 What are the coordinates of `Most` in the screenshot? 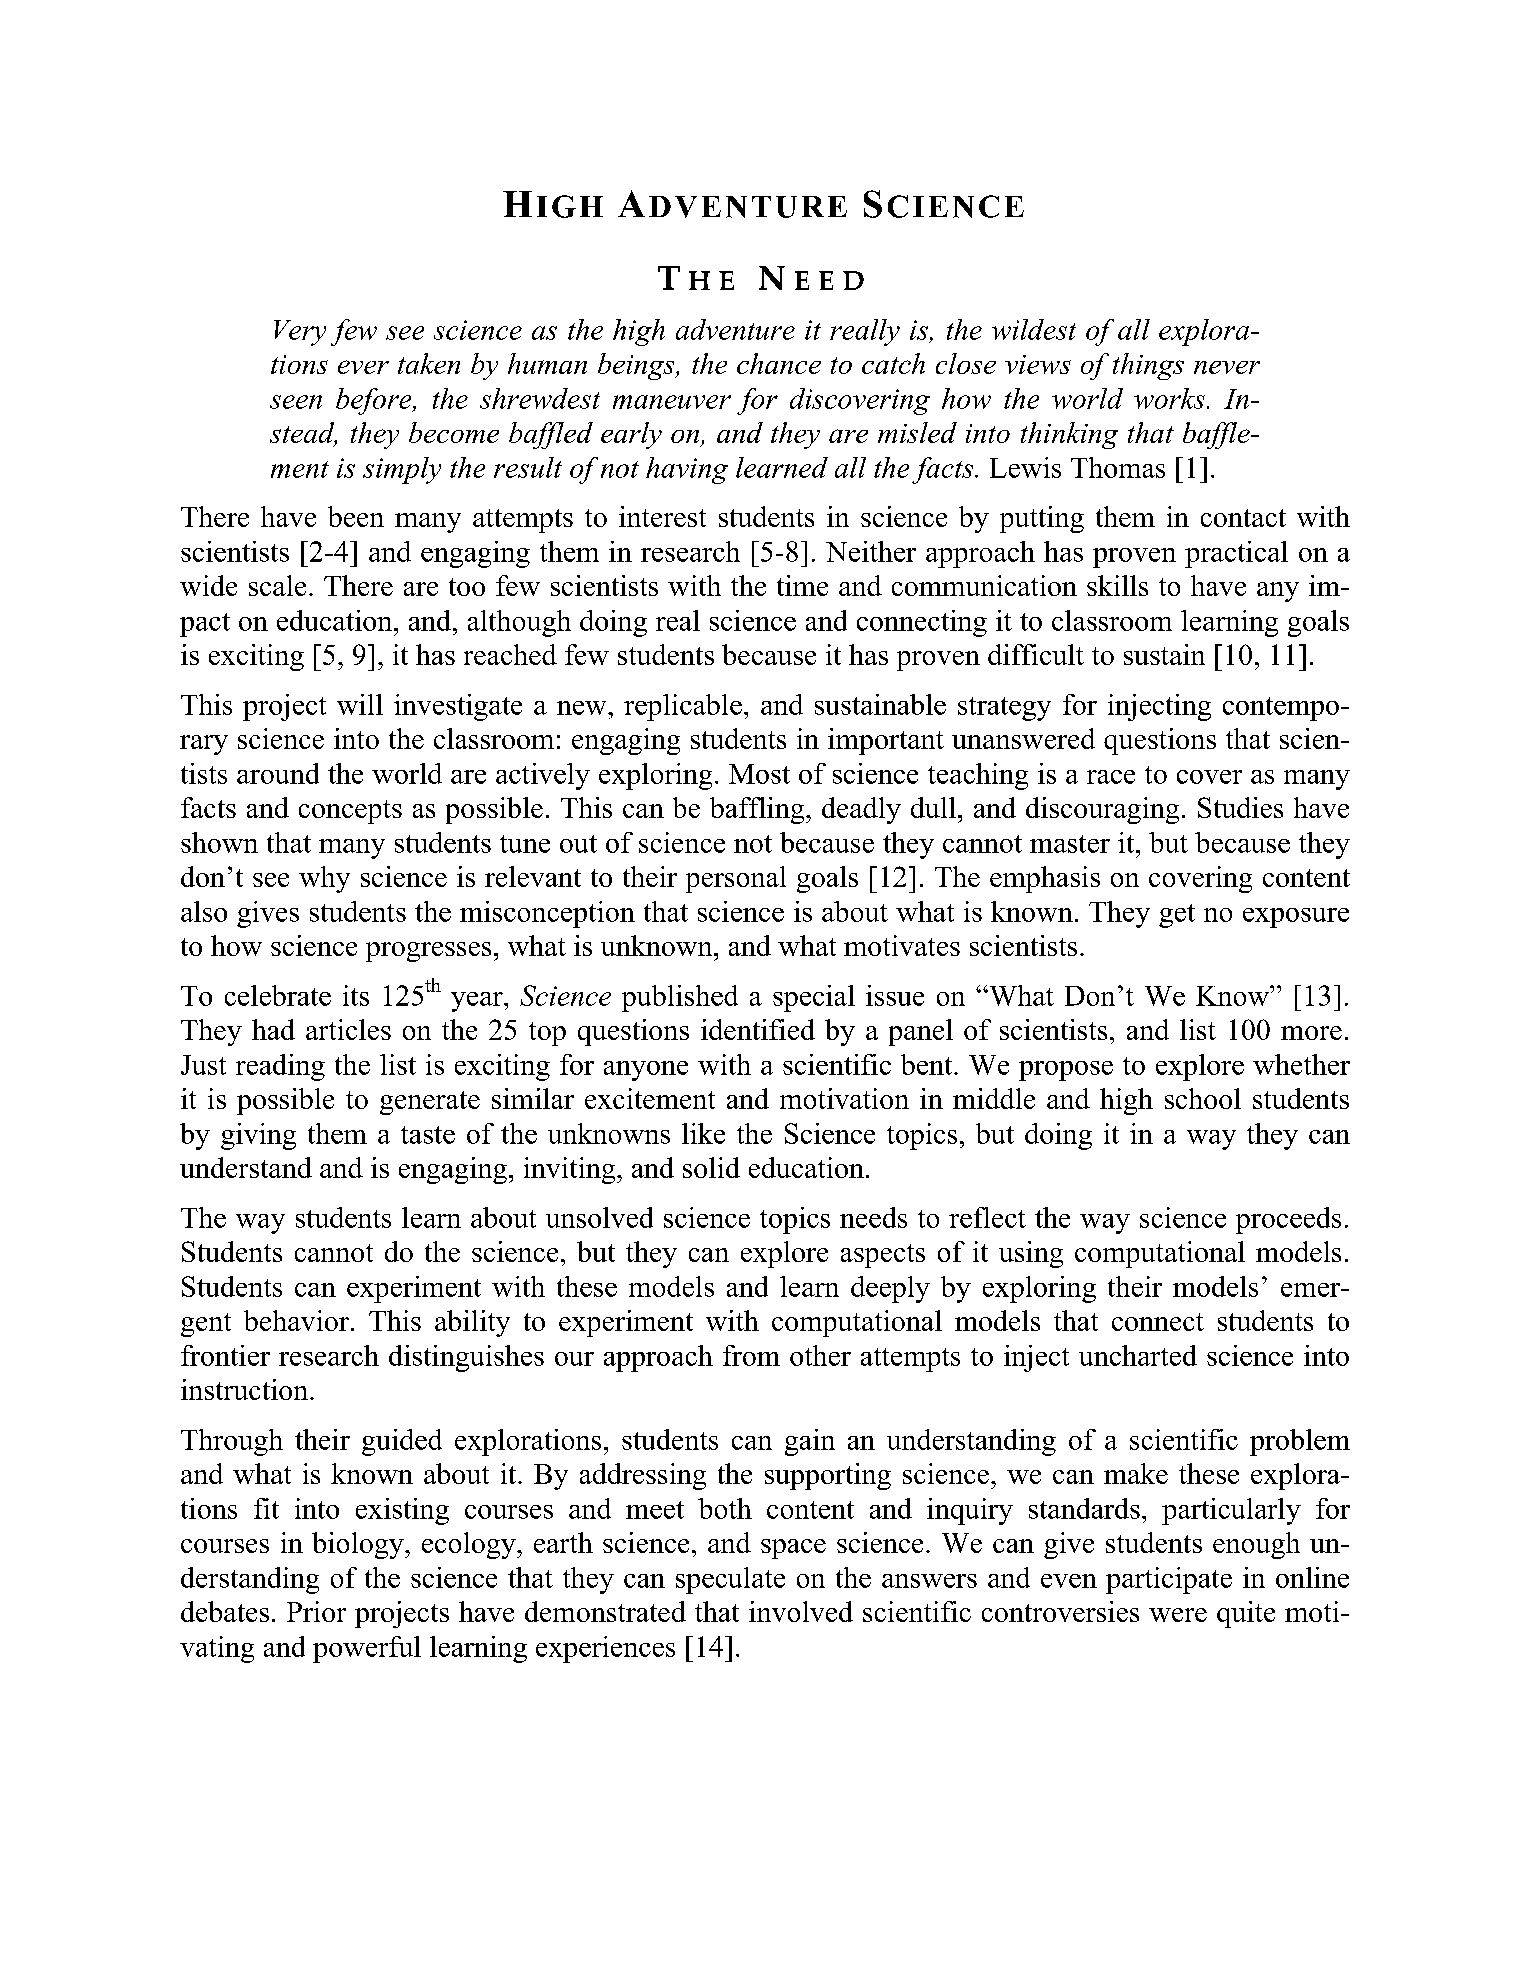 It's located at (759, 774).
